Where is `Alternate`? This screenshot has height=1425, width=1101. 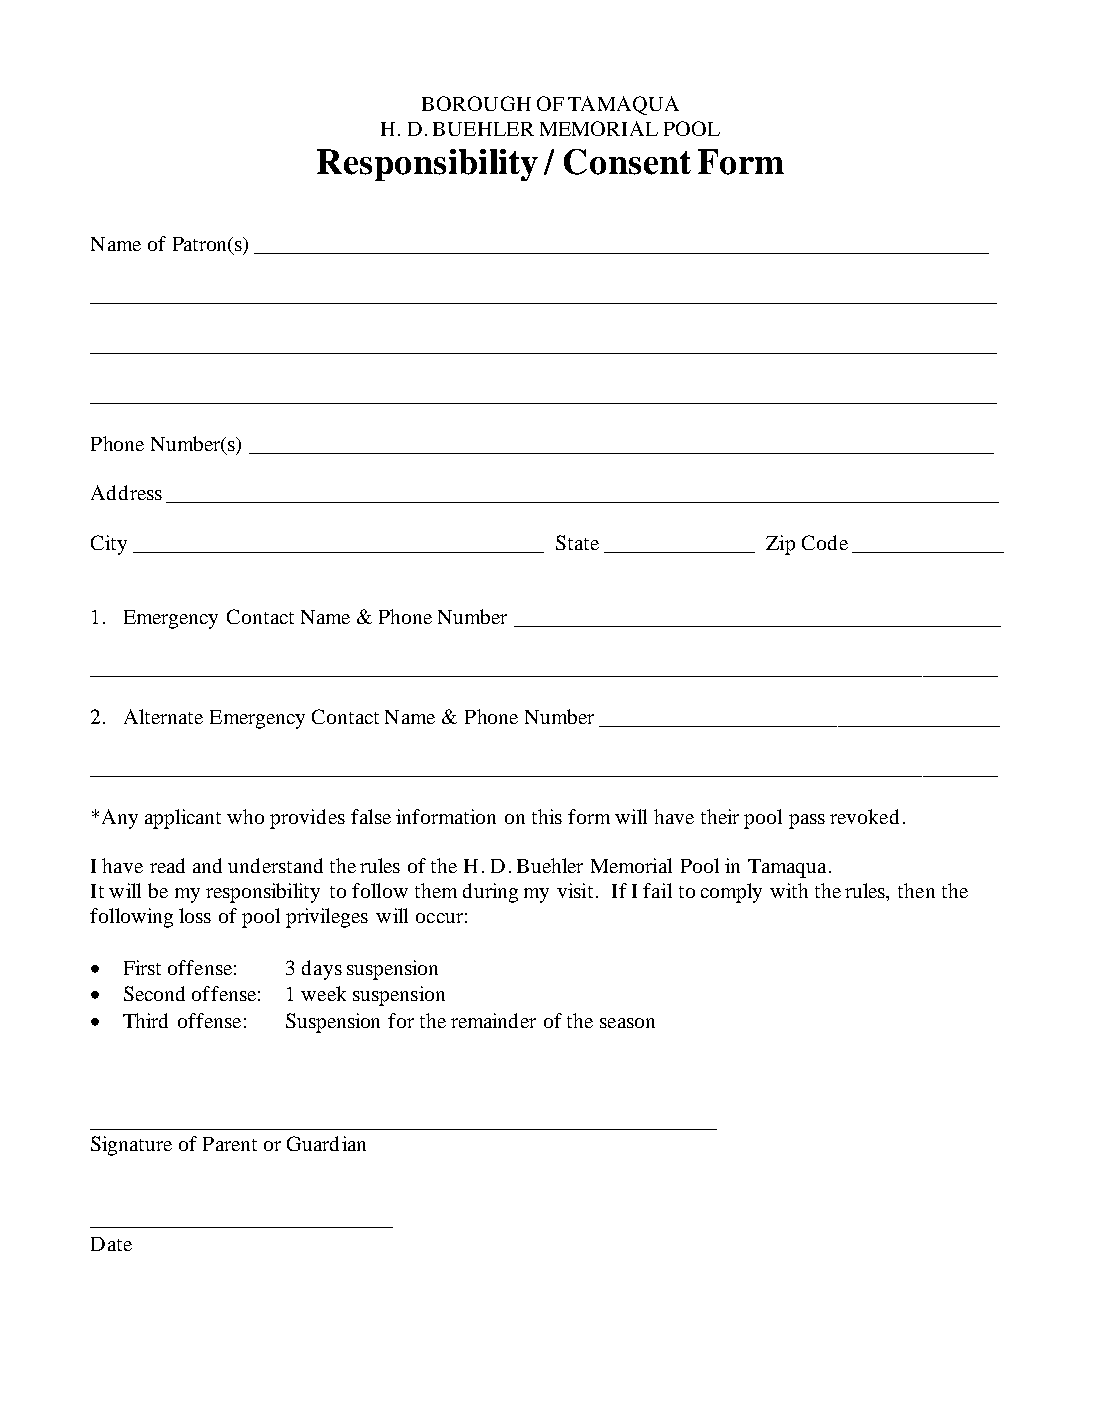
Alternate is located at coordinates (163, 716).
